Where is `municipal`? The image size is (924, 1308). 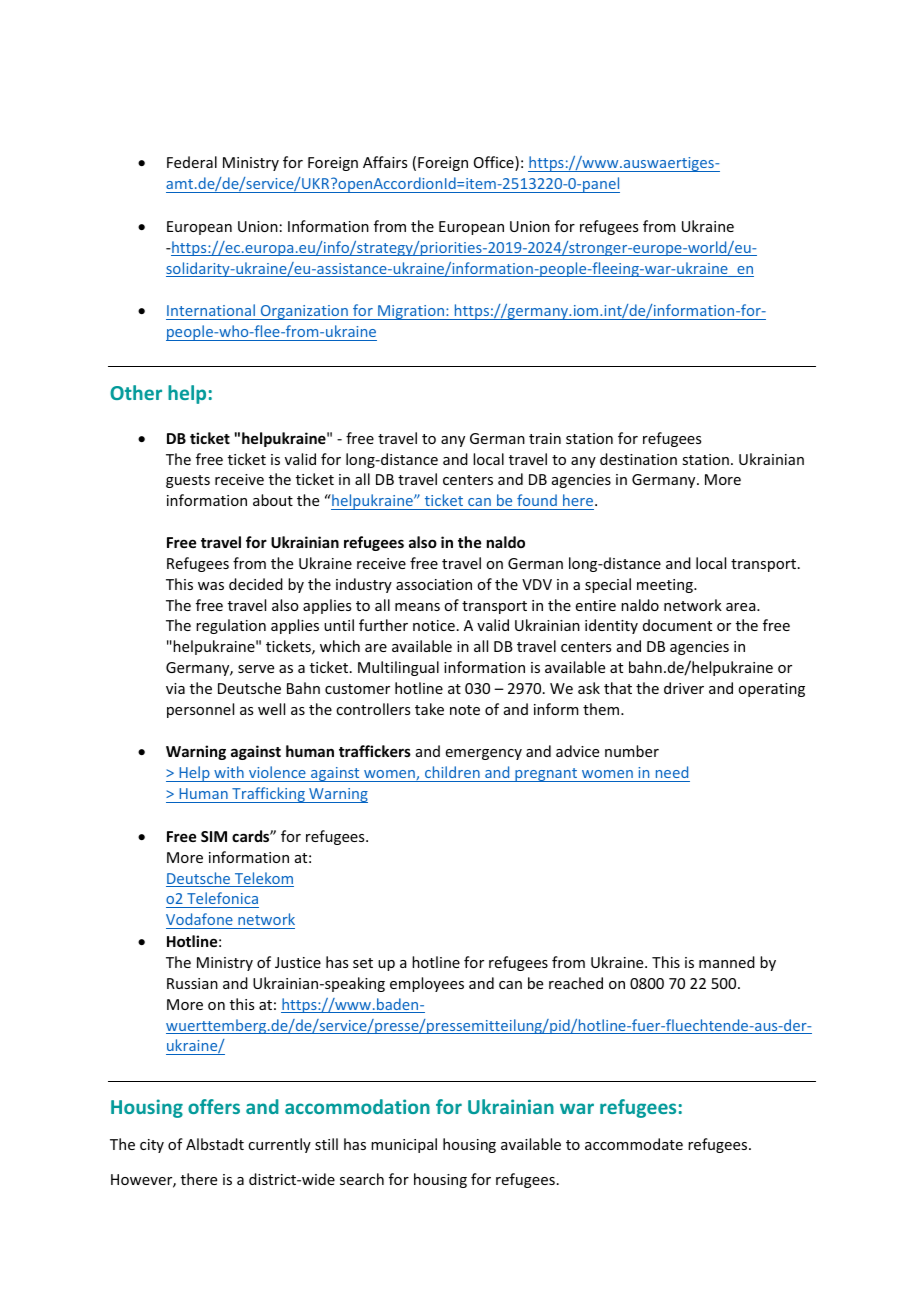
municipal is located at coordinates (404, 1145).
